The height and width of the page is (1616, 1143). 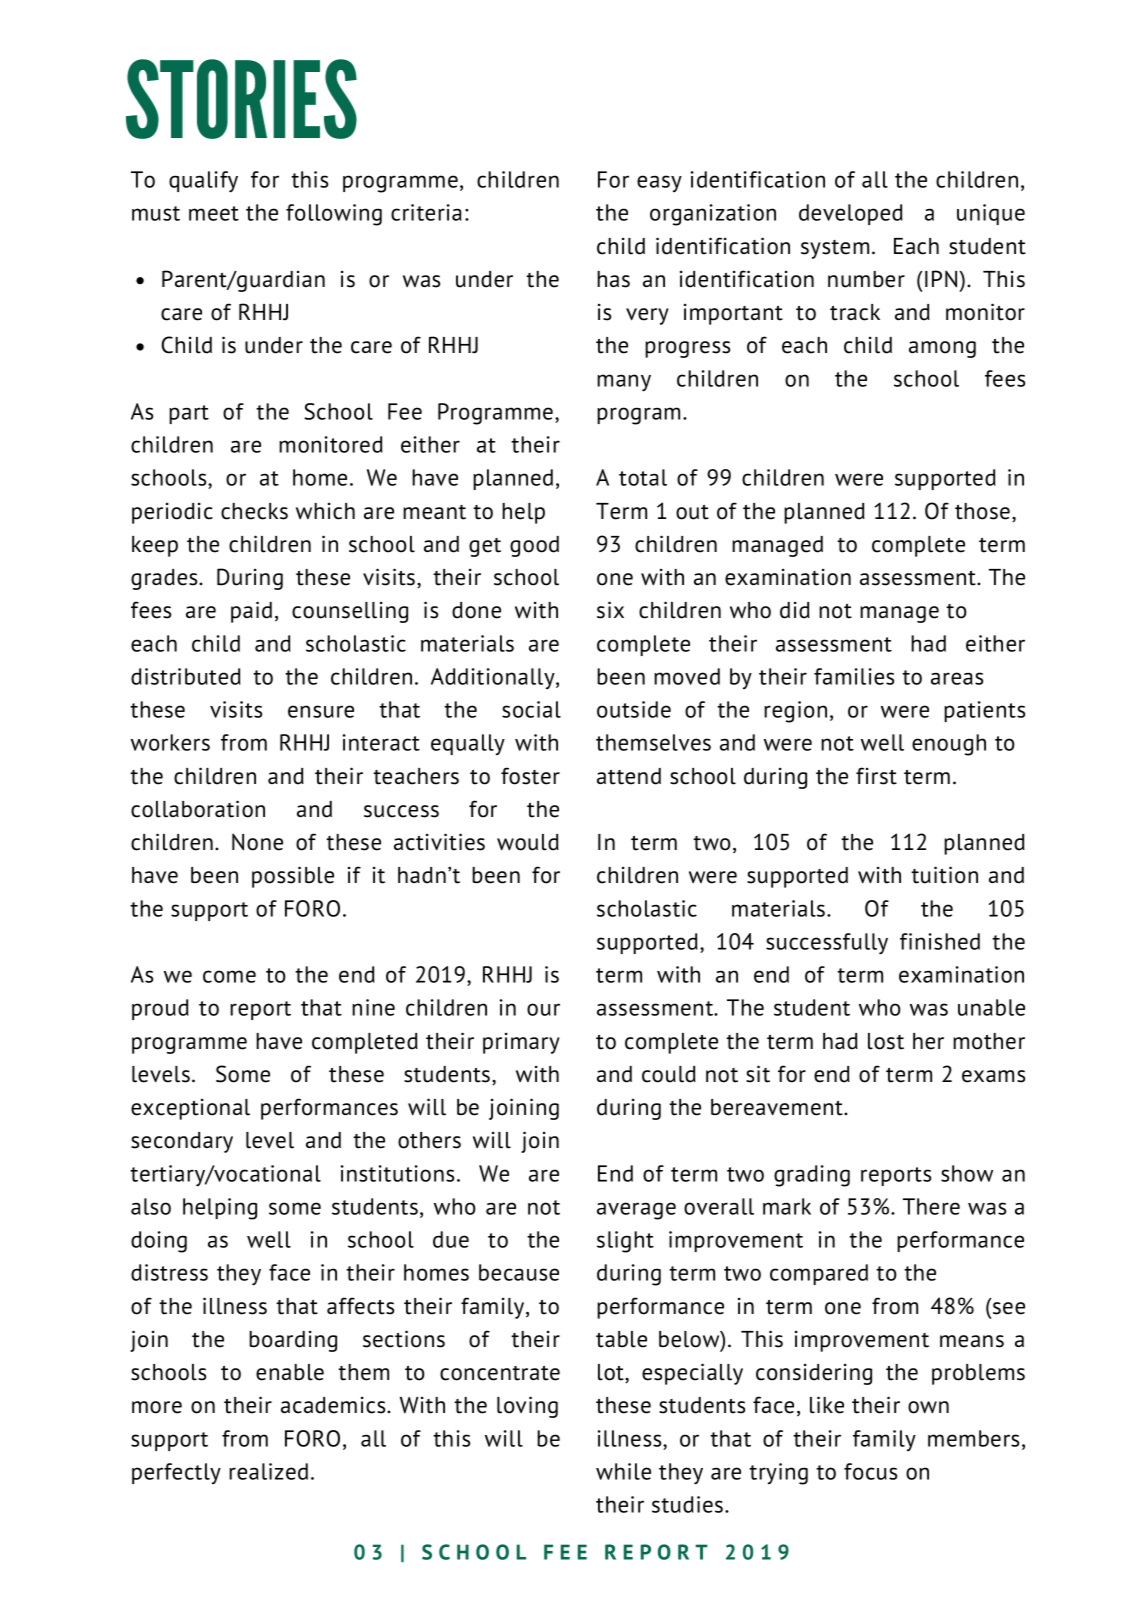 What do you see at coordinates (229, 976) in the page?
I see `come` at bounding box center [229, 976].
